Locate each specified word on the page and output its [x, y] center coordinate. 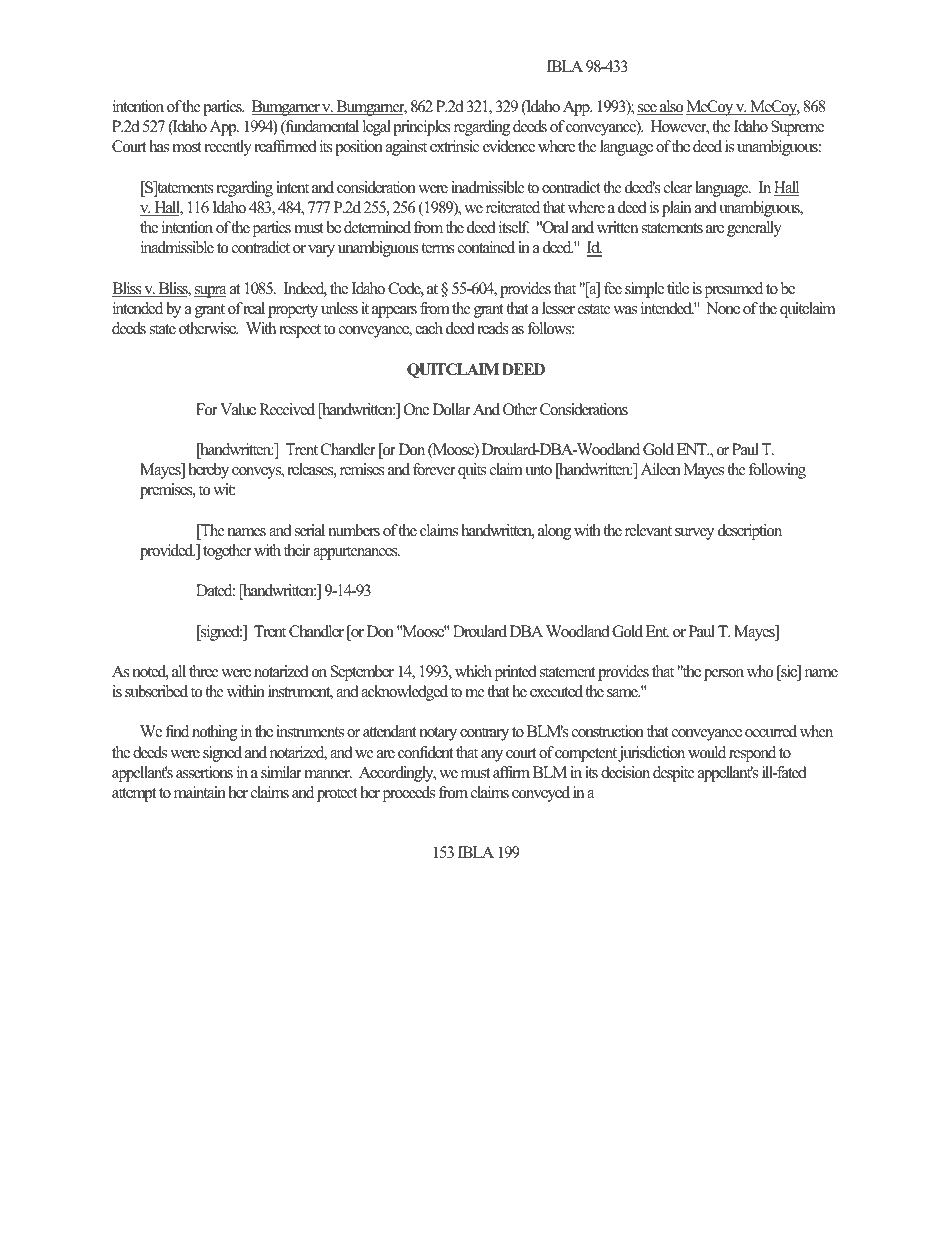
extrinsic [454, 146]
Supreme [797, 128]
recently [228, 148]
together [227, 552]
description [750, 532]
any [492, 756]
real [254, 308]
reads [493, 328]
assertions [204, 772]
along [554, 532]
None [723, 308]
